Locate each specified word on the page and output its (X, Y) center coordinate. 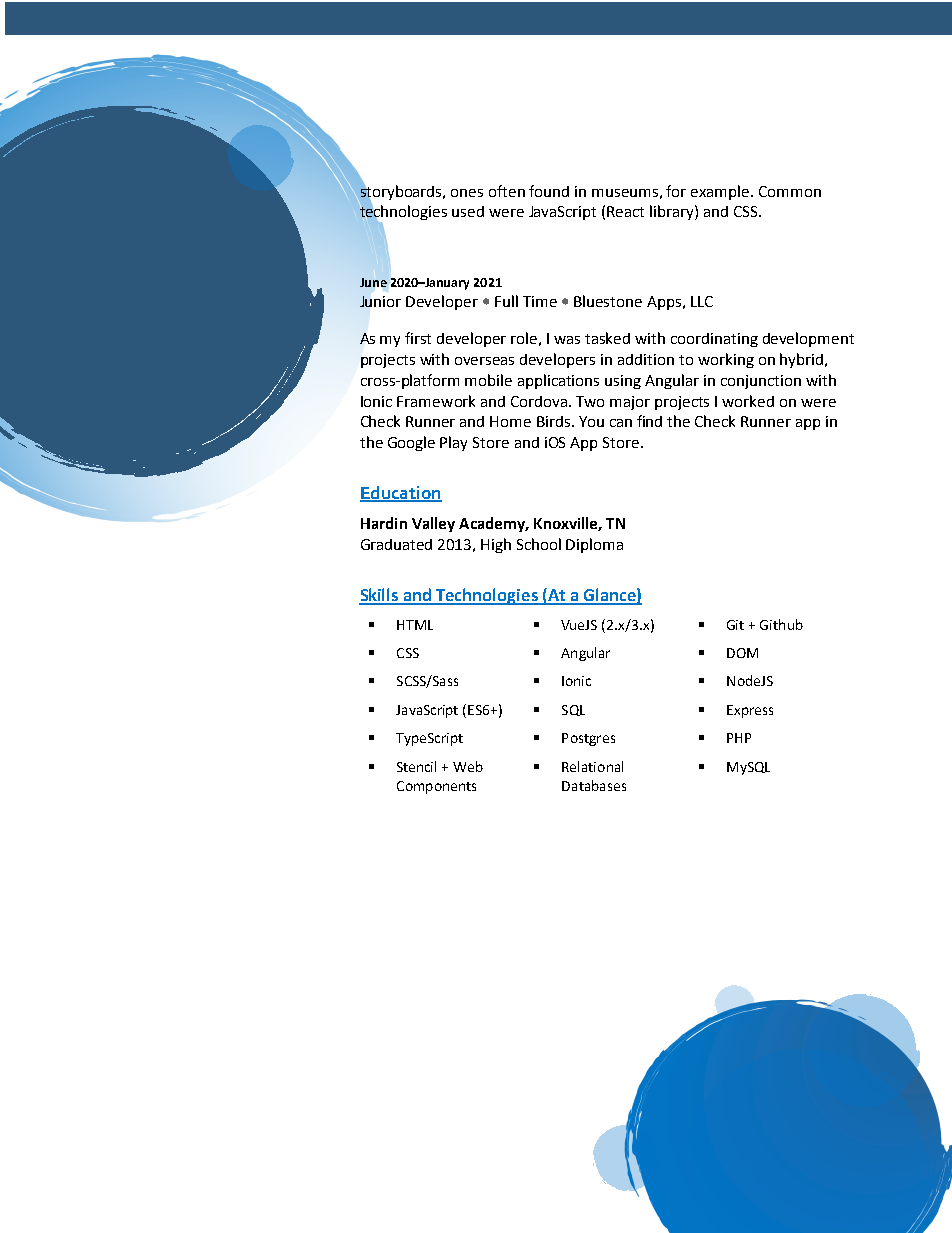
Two (590, 401)
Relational (592, 766)
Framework (436, 401)
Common (790, 191)
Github (781, 624)
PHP (739, 738)
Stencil (416, 766)
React (625, 211)
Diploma (594, 545)
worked (748, 401)
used (468, 211)
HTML (415, 625)
